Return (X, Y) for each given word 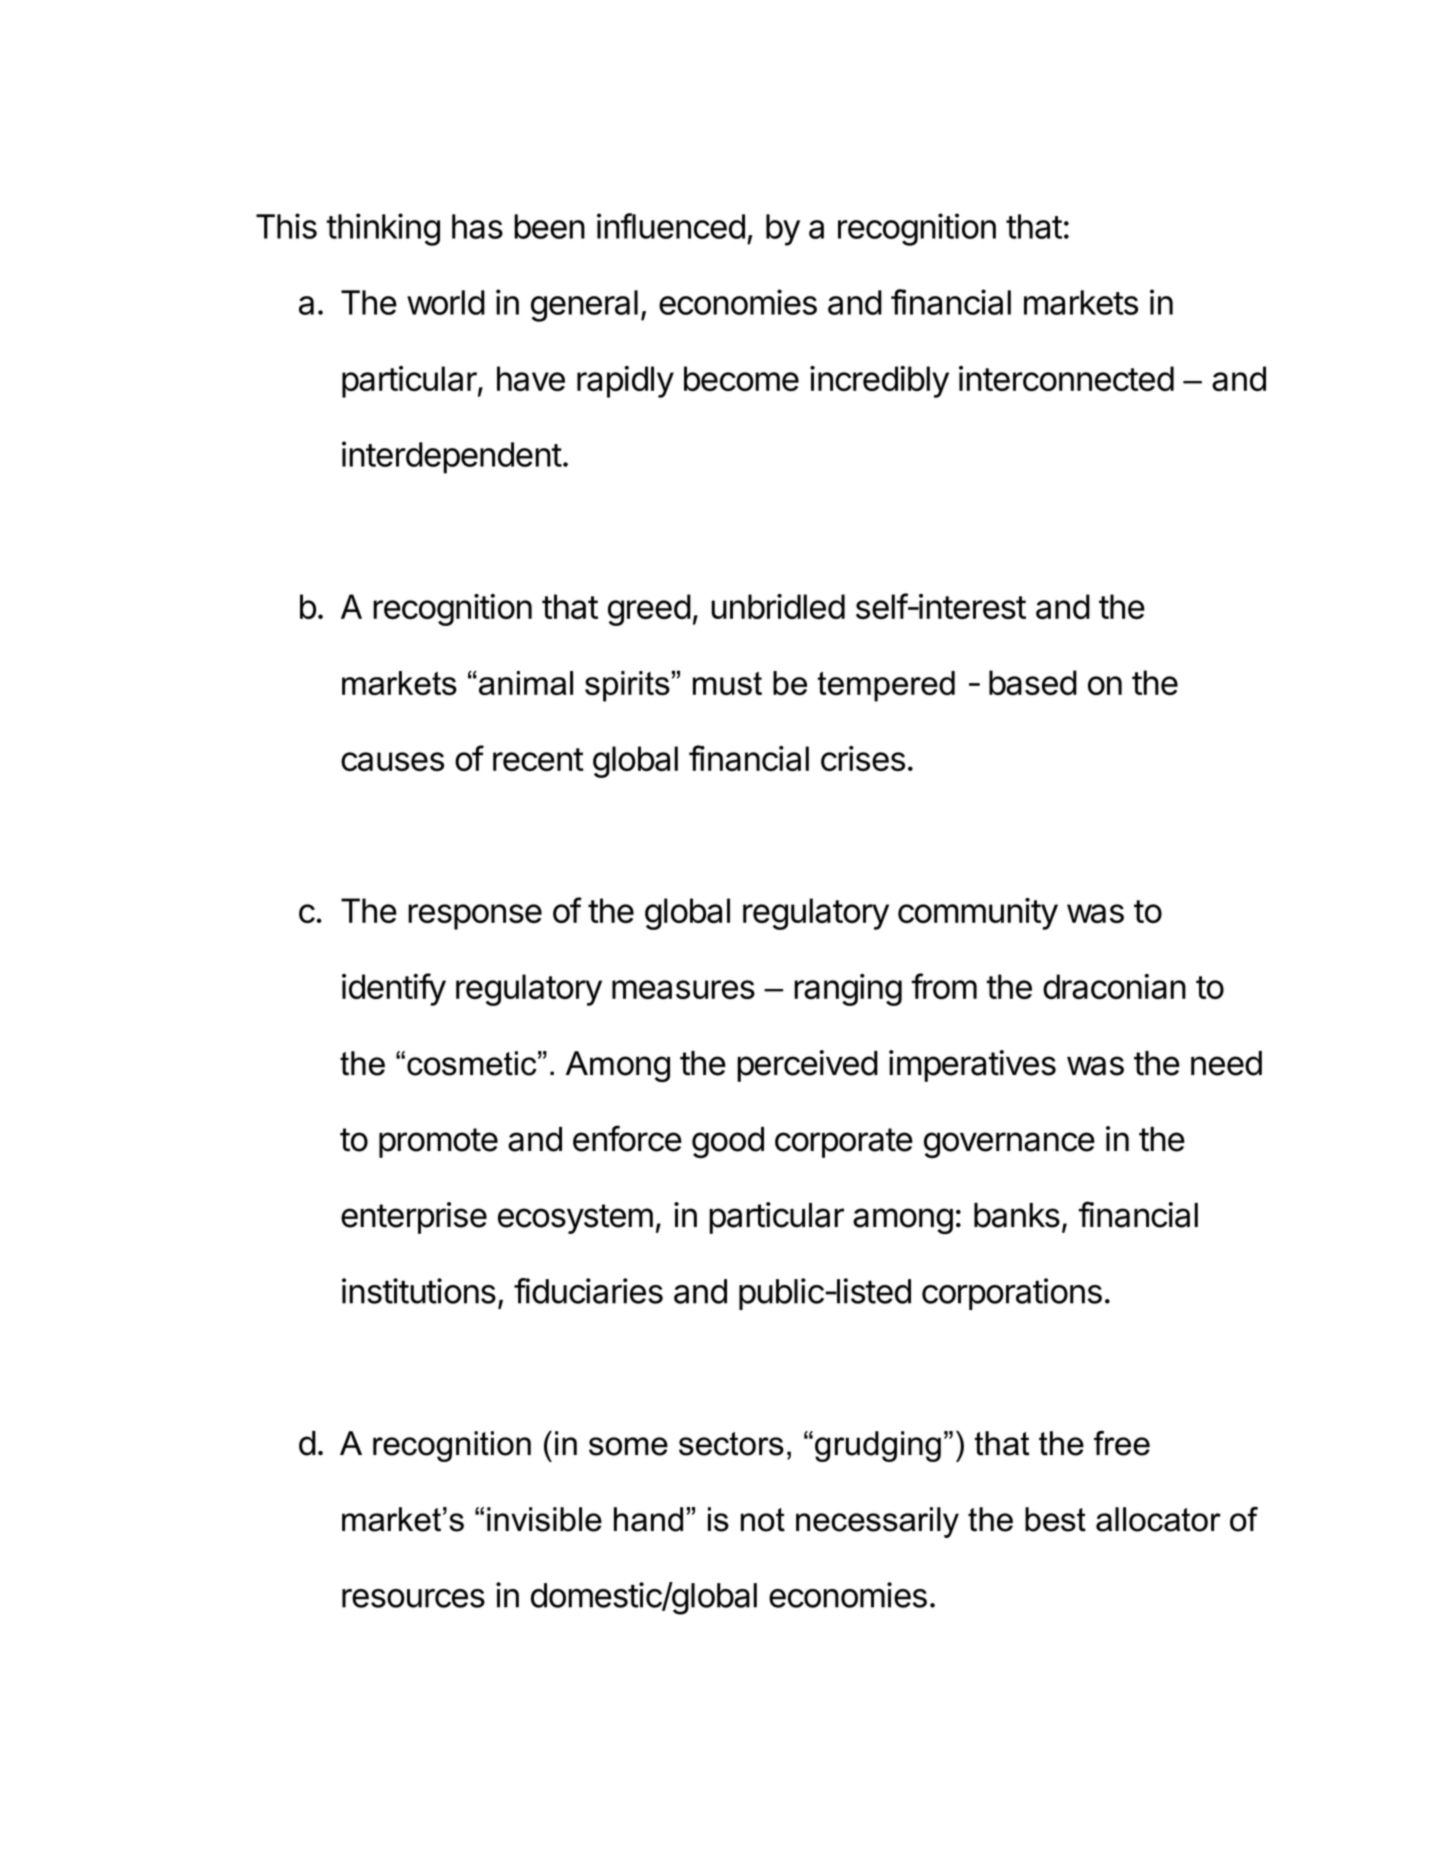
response (475, 917)
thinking (383, 229)
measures (683, 989)
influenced (671, 226)
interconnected (1066, 378)
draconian (1114, 986)
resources (413, 1598)
